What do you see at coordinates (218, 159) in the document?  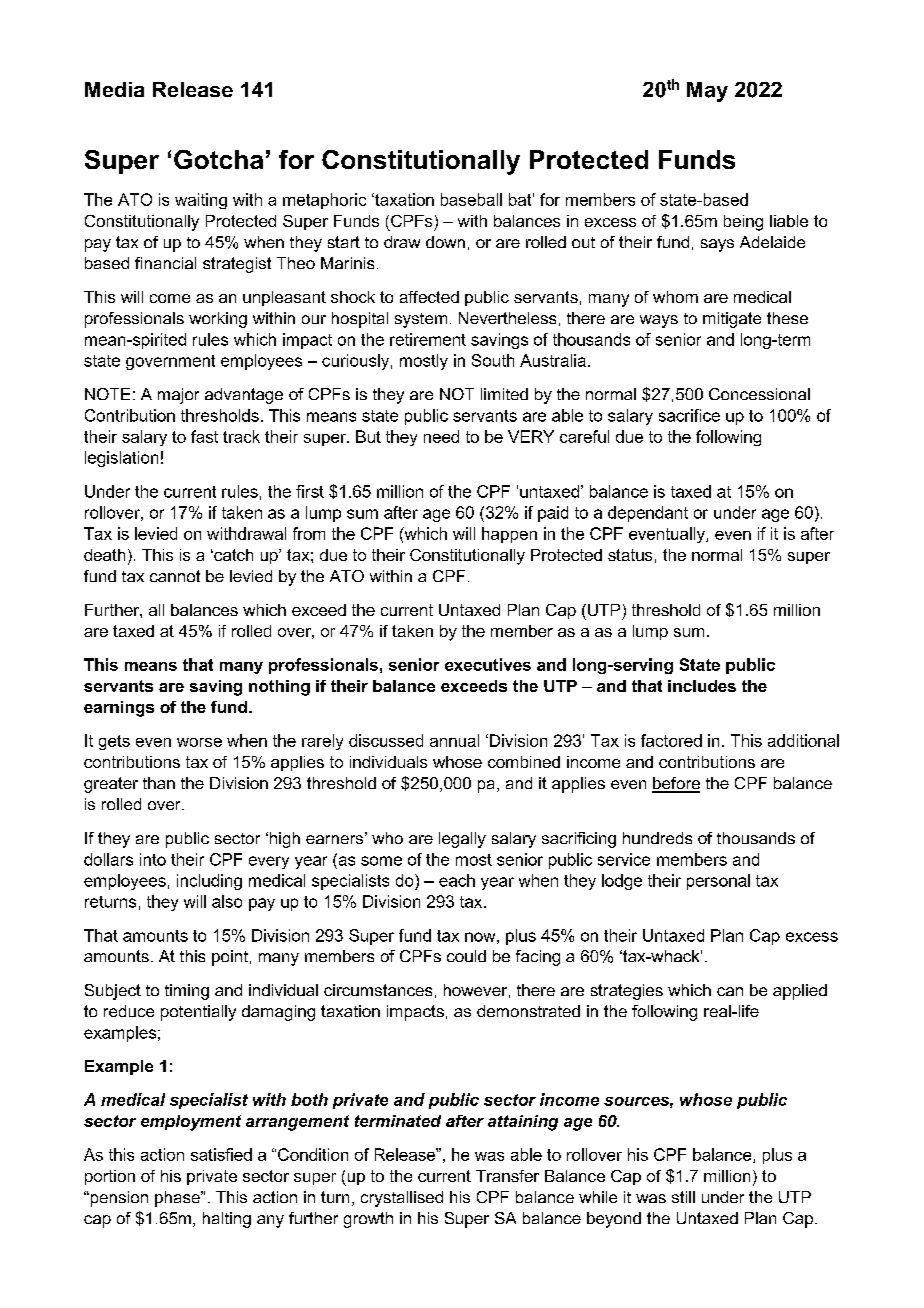 I see `Gotcha` at bounding box center [218, 159].
